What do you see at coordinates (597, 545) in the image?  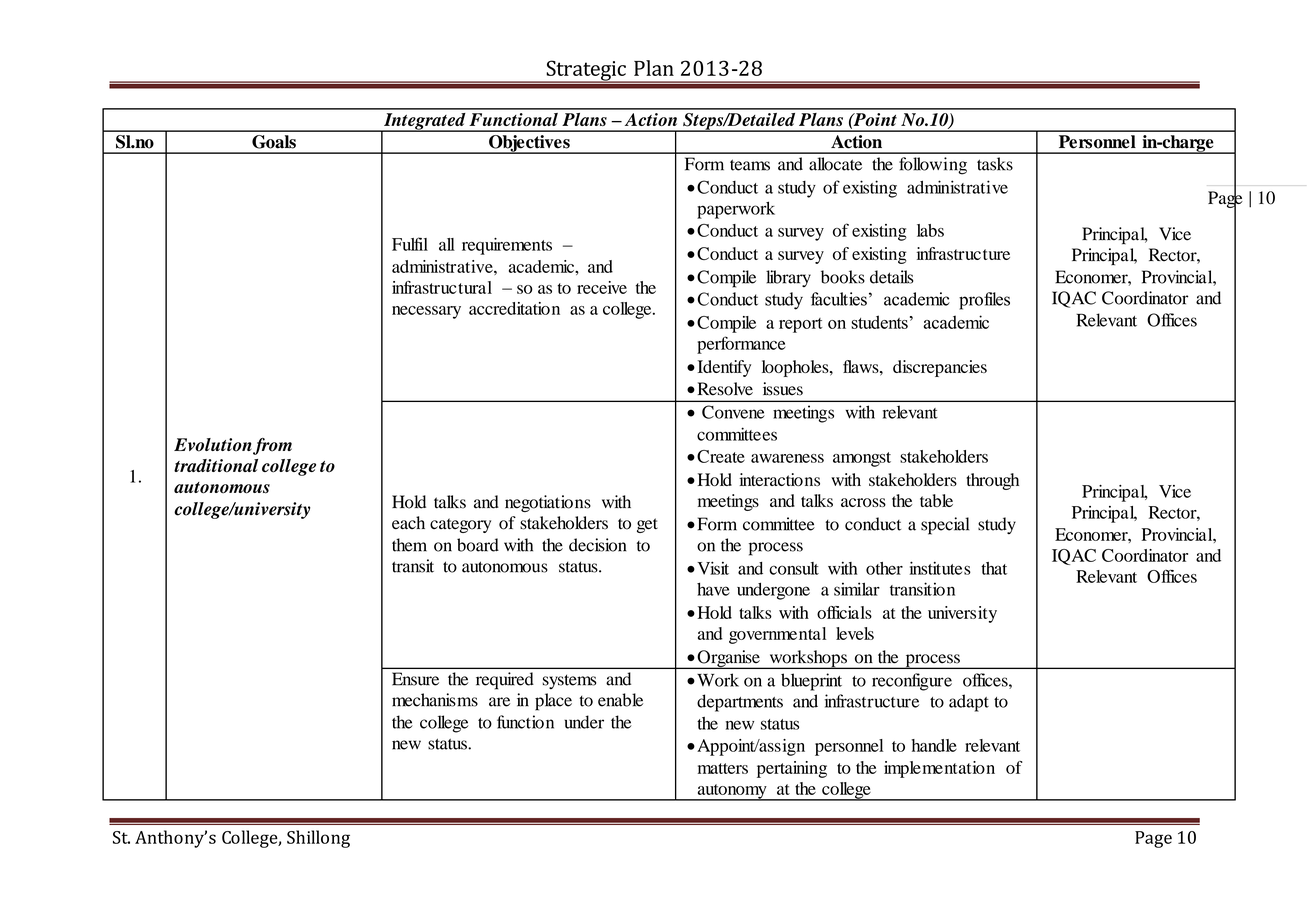 I see `decision` at bounding box center [597, 545].
